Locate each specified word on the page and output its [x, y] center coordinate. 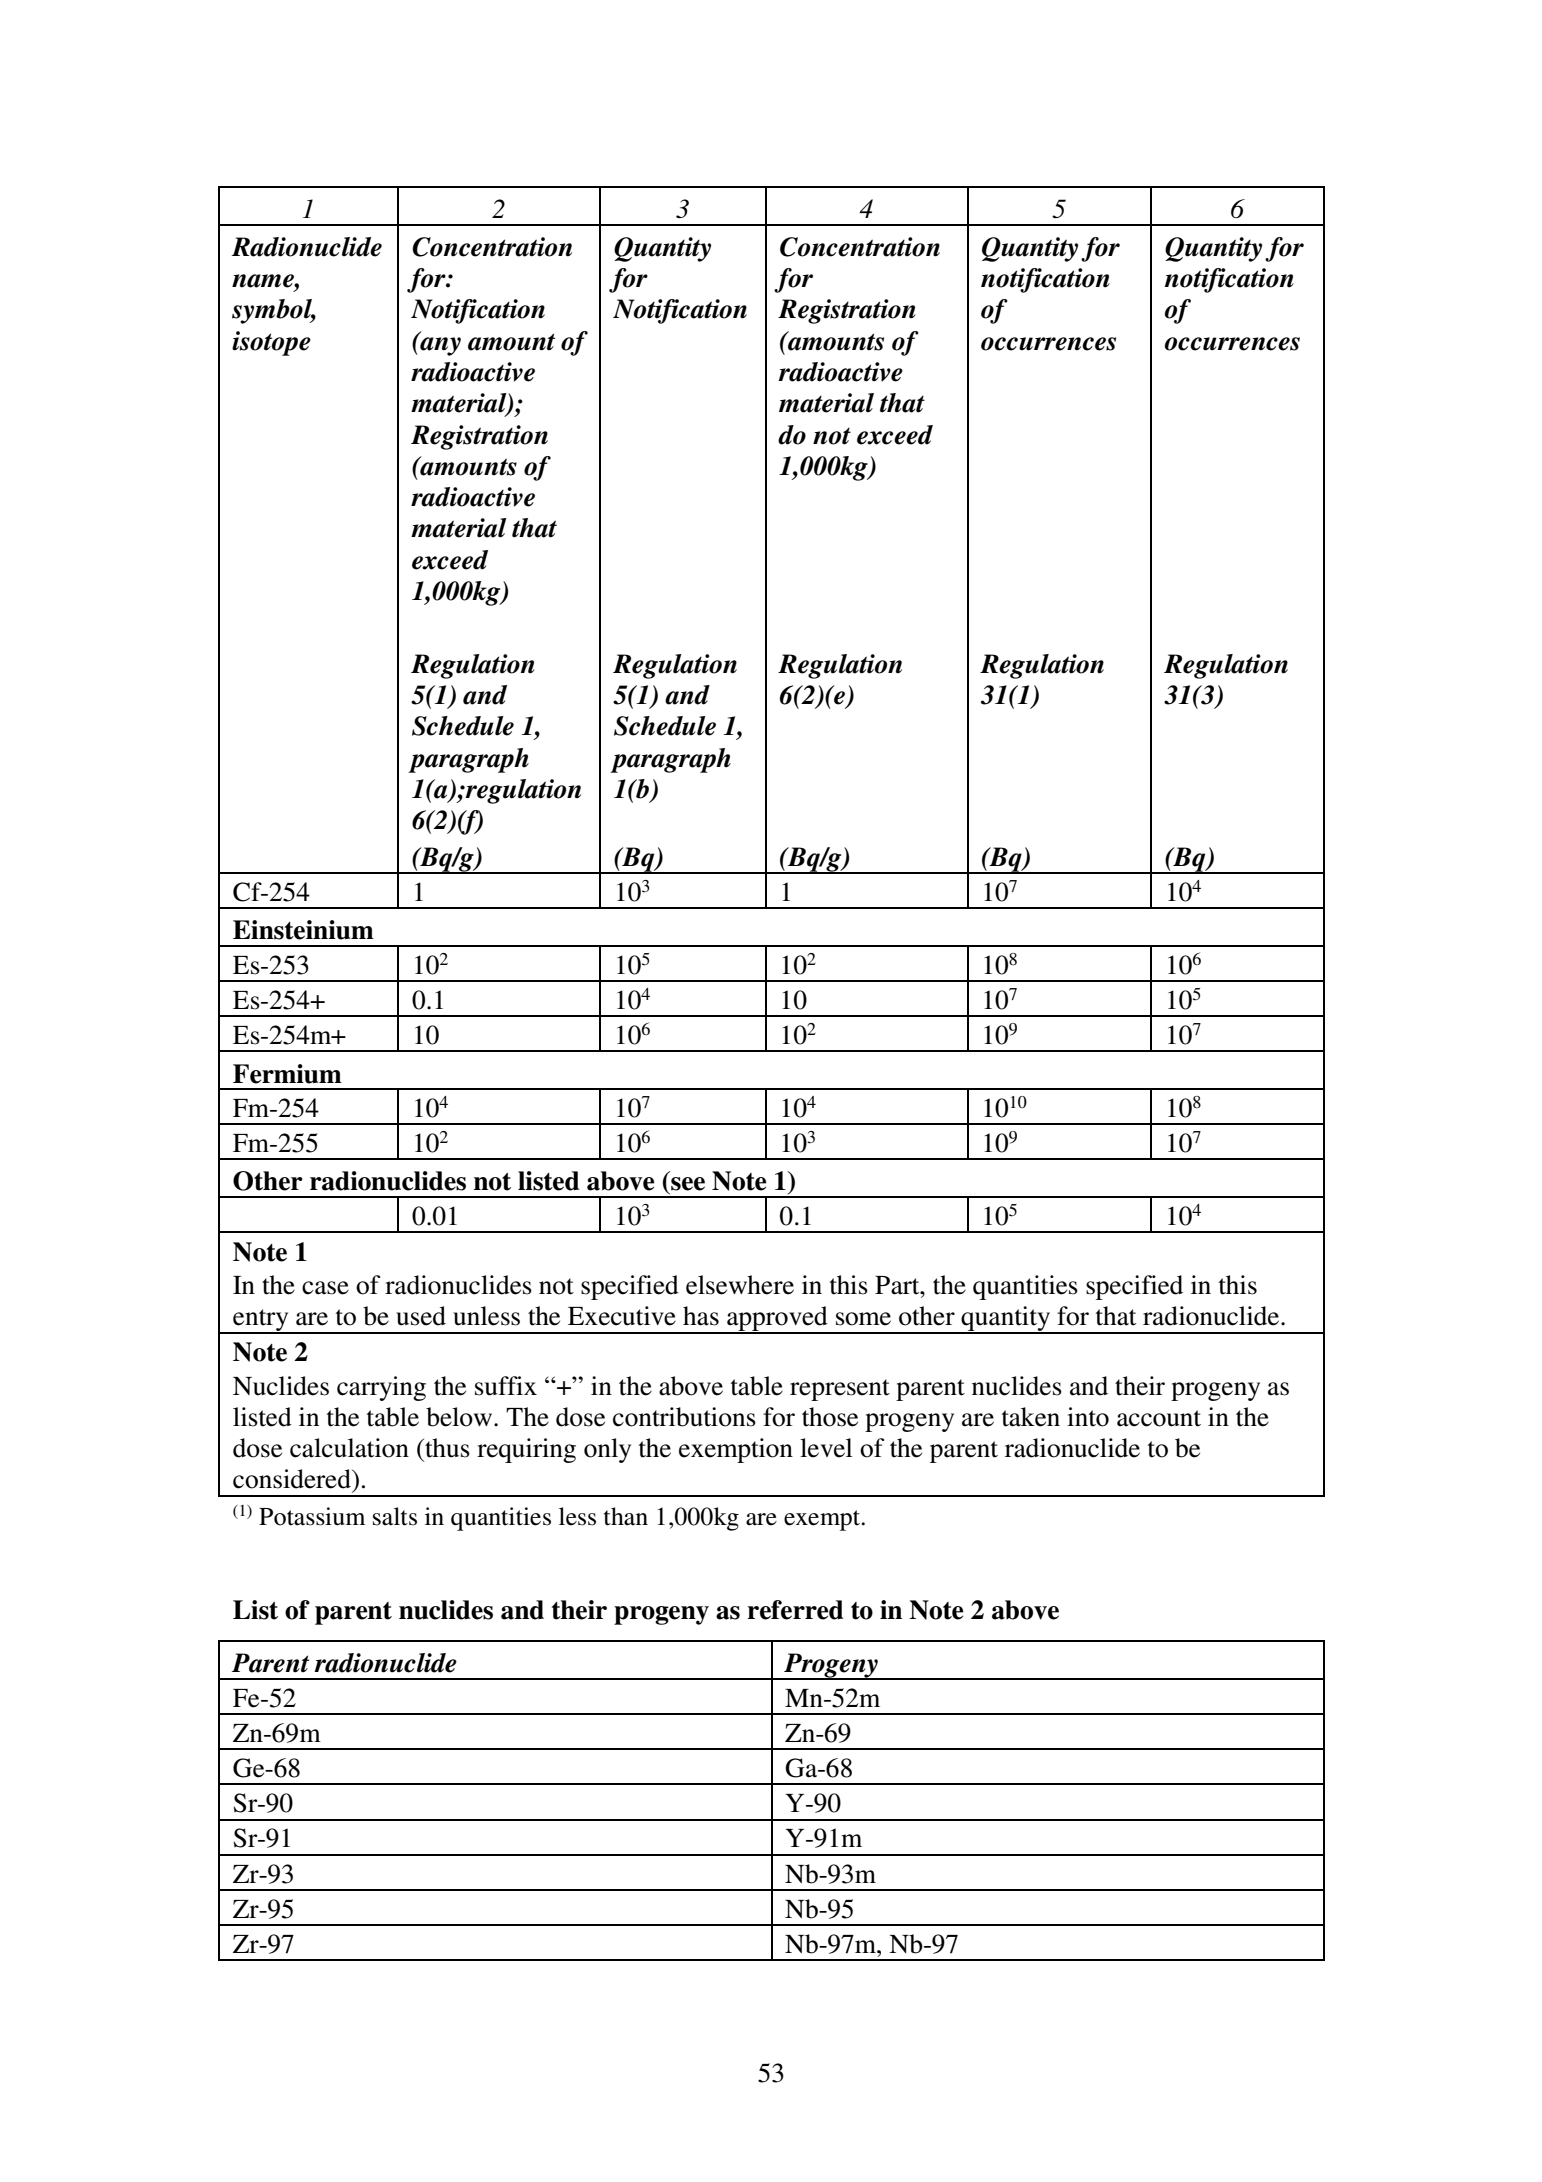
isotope [271, 343]
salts [395, 1516]
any [439, 345]
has [701, 1316]
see [688, 1184]
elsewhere [740, 1285]
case [325, 1288]
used [421, 1316]
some [863, 1319]
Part [898, 1285]
